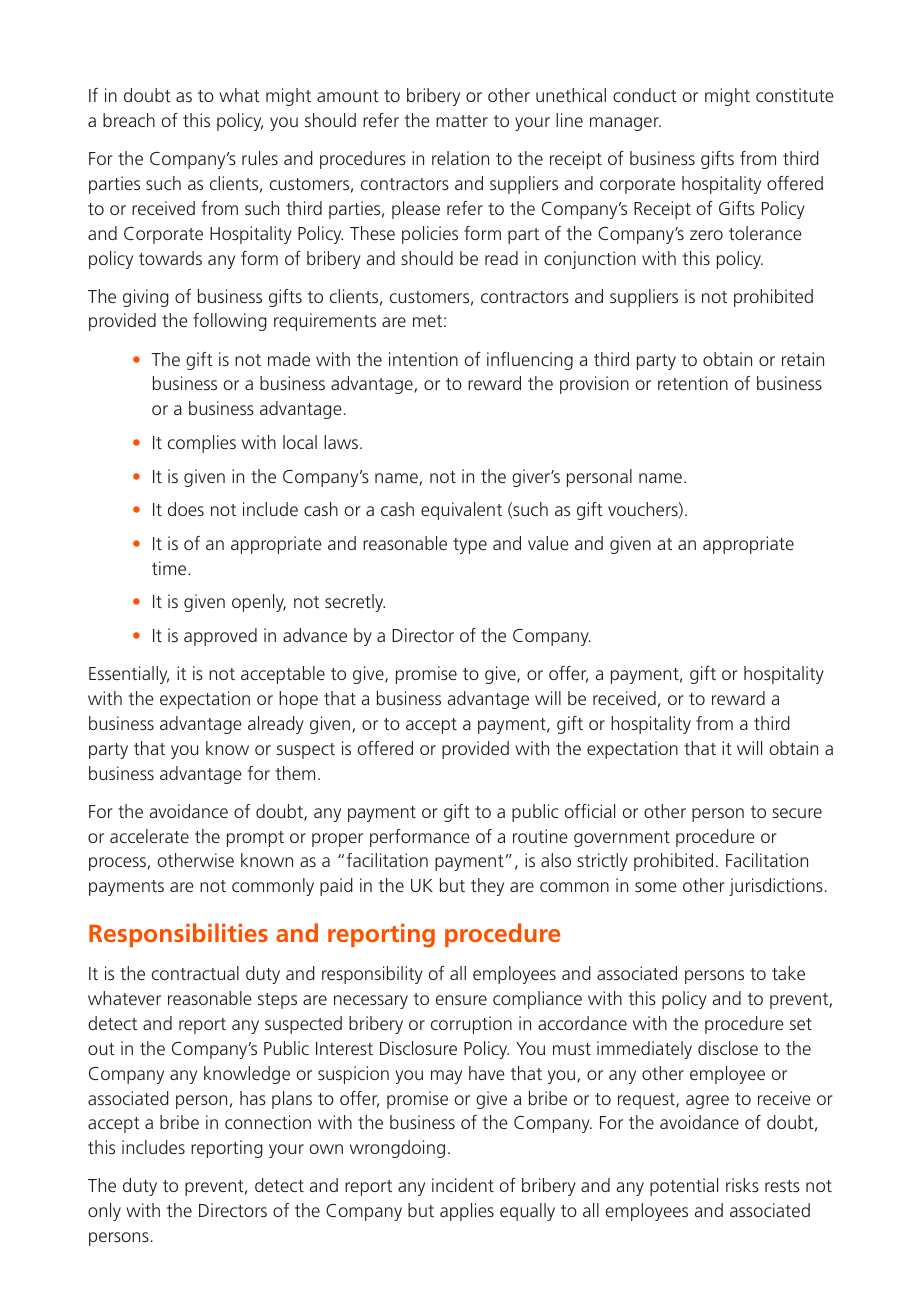 Image resolution: width=924 pixels, height=1308 pixels. I want to click on they, so click(487, 887).
